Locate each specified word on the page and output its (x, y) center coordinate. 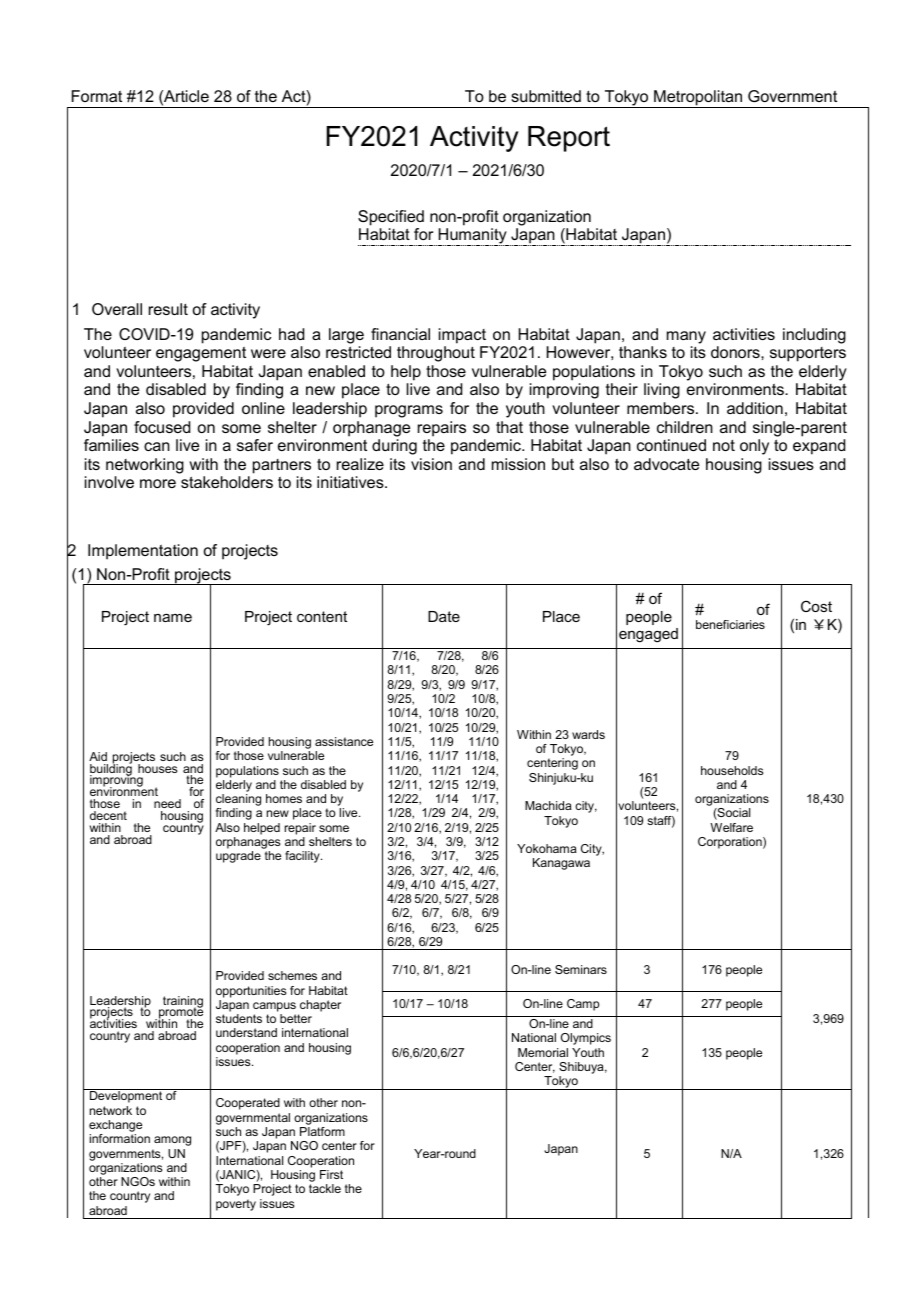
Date (444, 616)
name (173, 618)
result (168, 309)
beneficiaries (730, 624)
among (172, 1141)
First (331, 1174)
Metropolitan (698, 99)
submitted (546, 96)
